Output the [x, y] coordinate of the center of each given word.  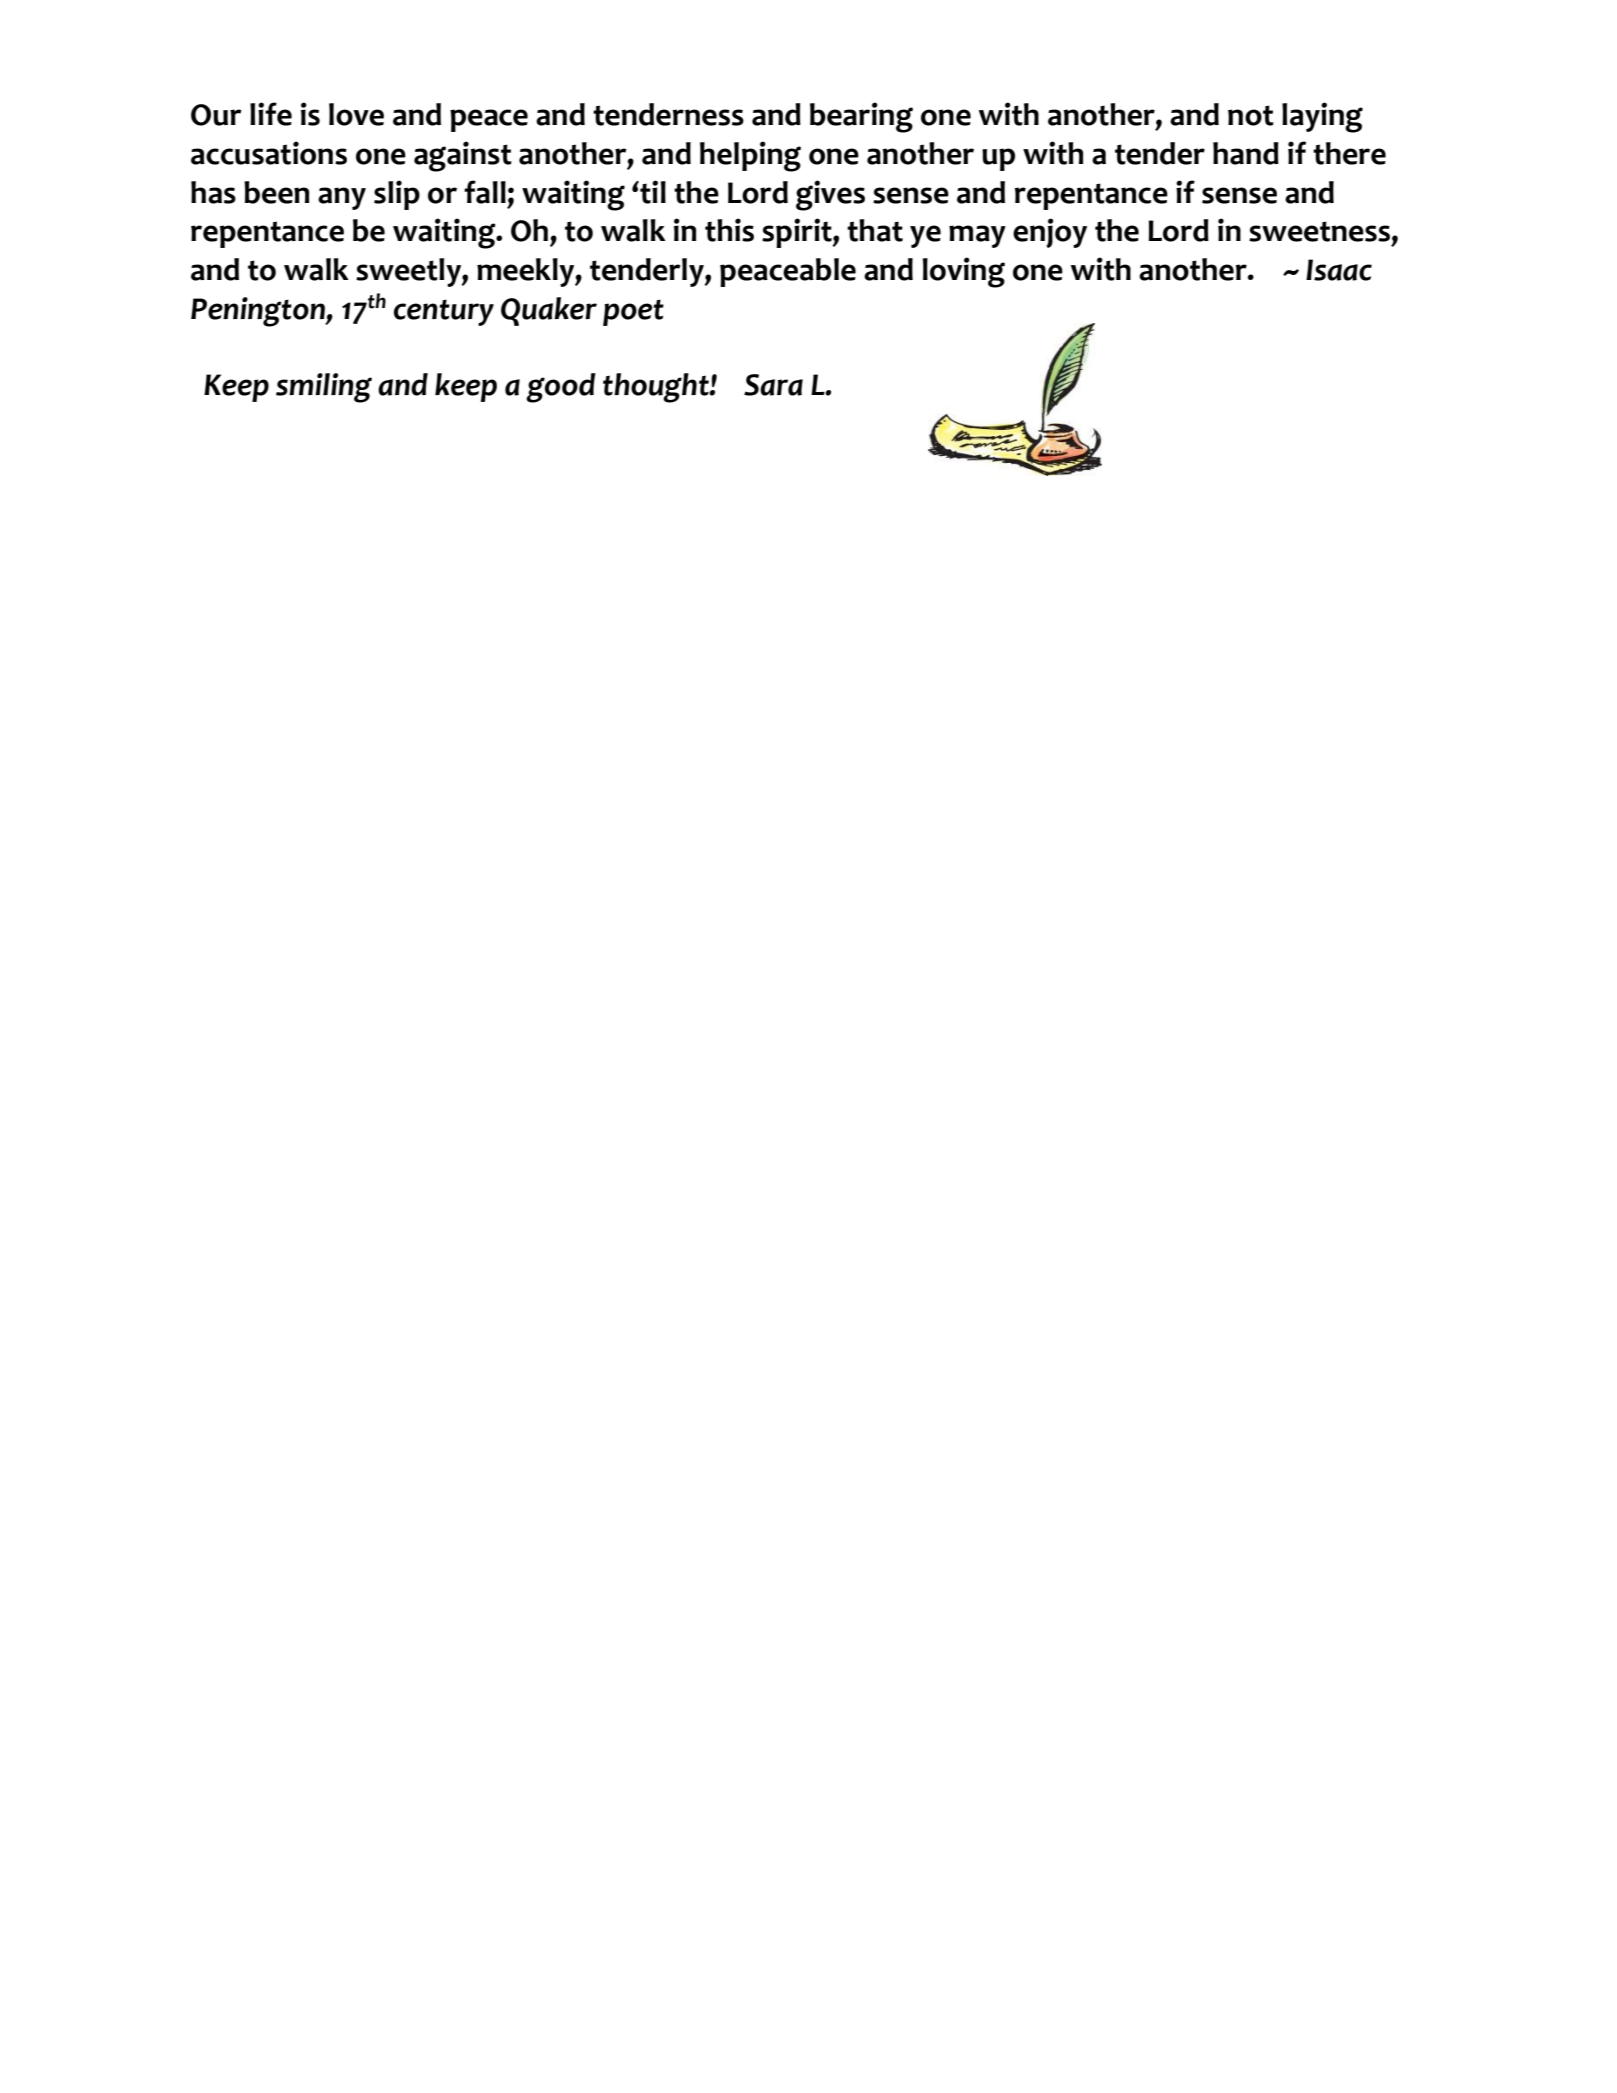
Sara [773, 385]
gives [830, 195]
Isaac [1339, 270]
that [875, 230]
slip [397, 195]
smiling [324, 388]
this [729, 230]
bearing [861, 117]
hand [1246, 153]
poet [633, 312]
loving [964, 272]
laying [1322, 117]
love [356, 114]
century [444, 312]
